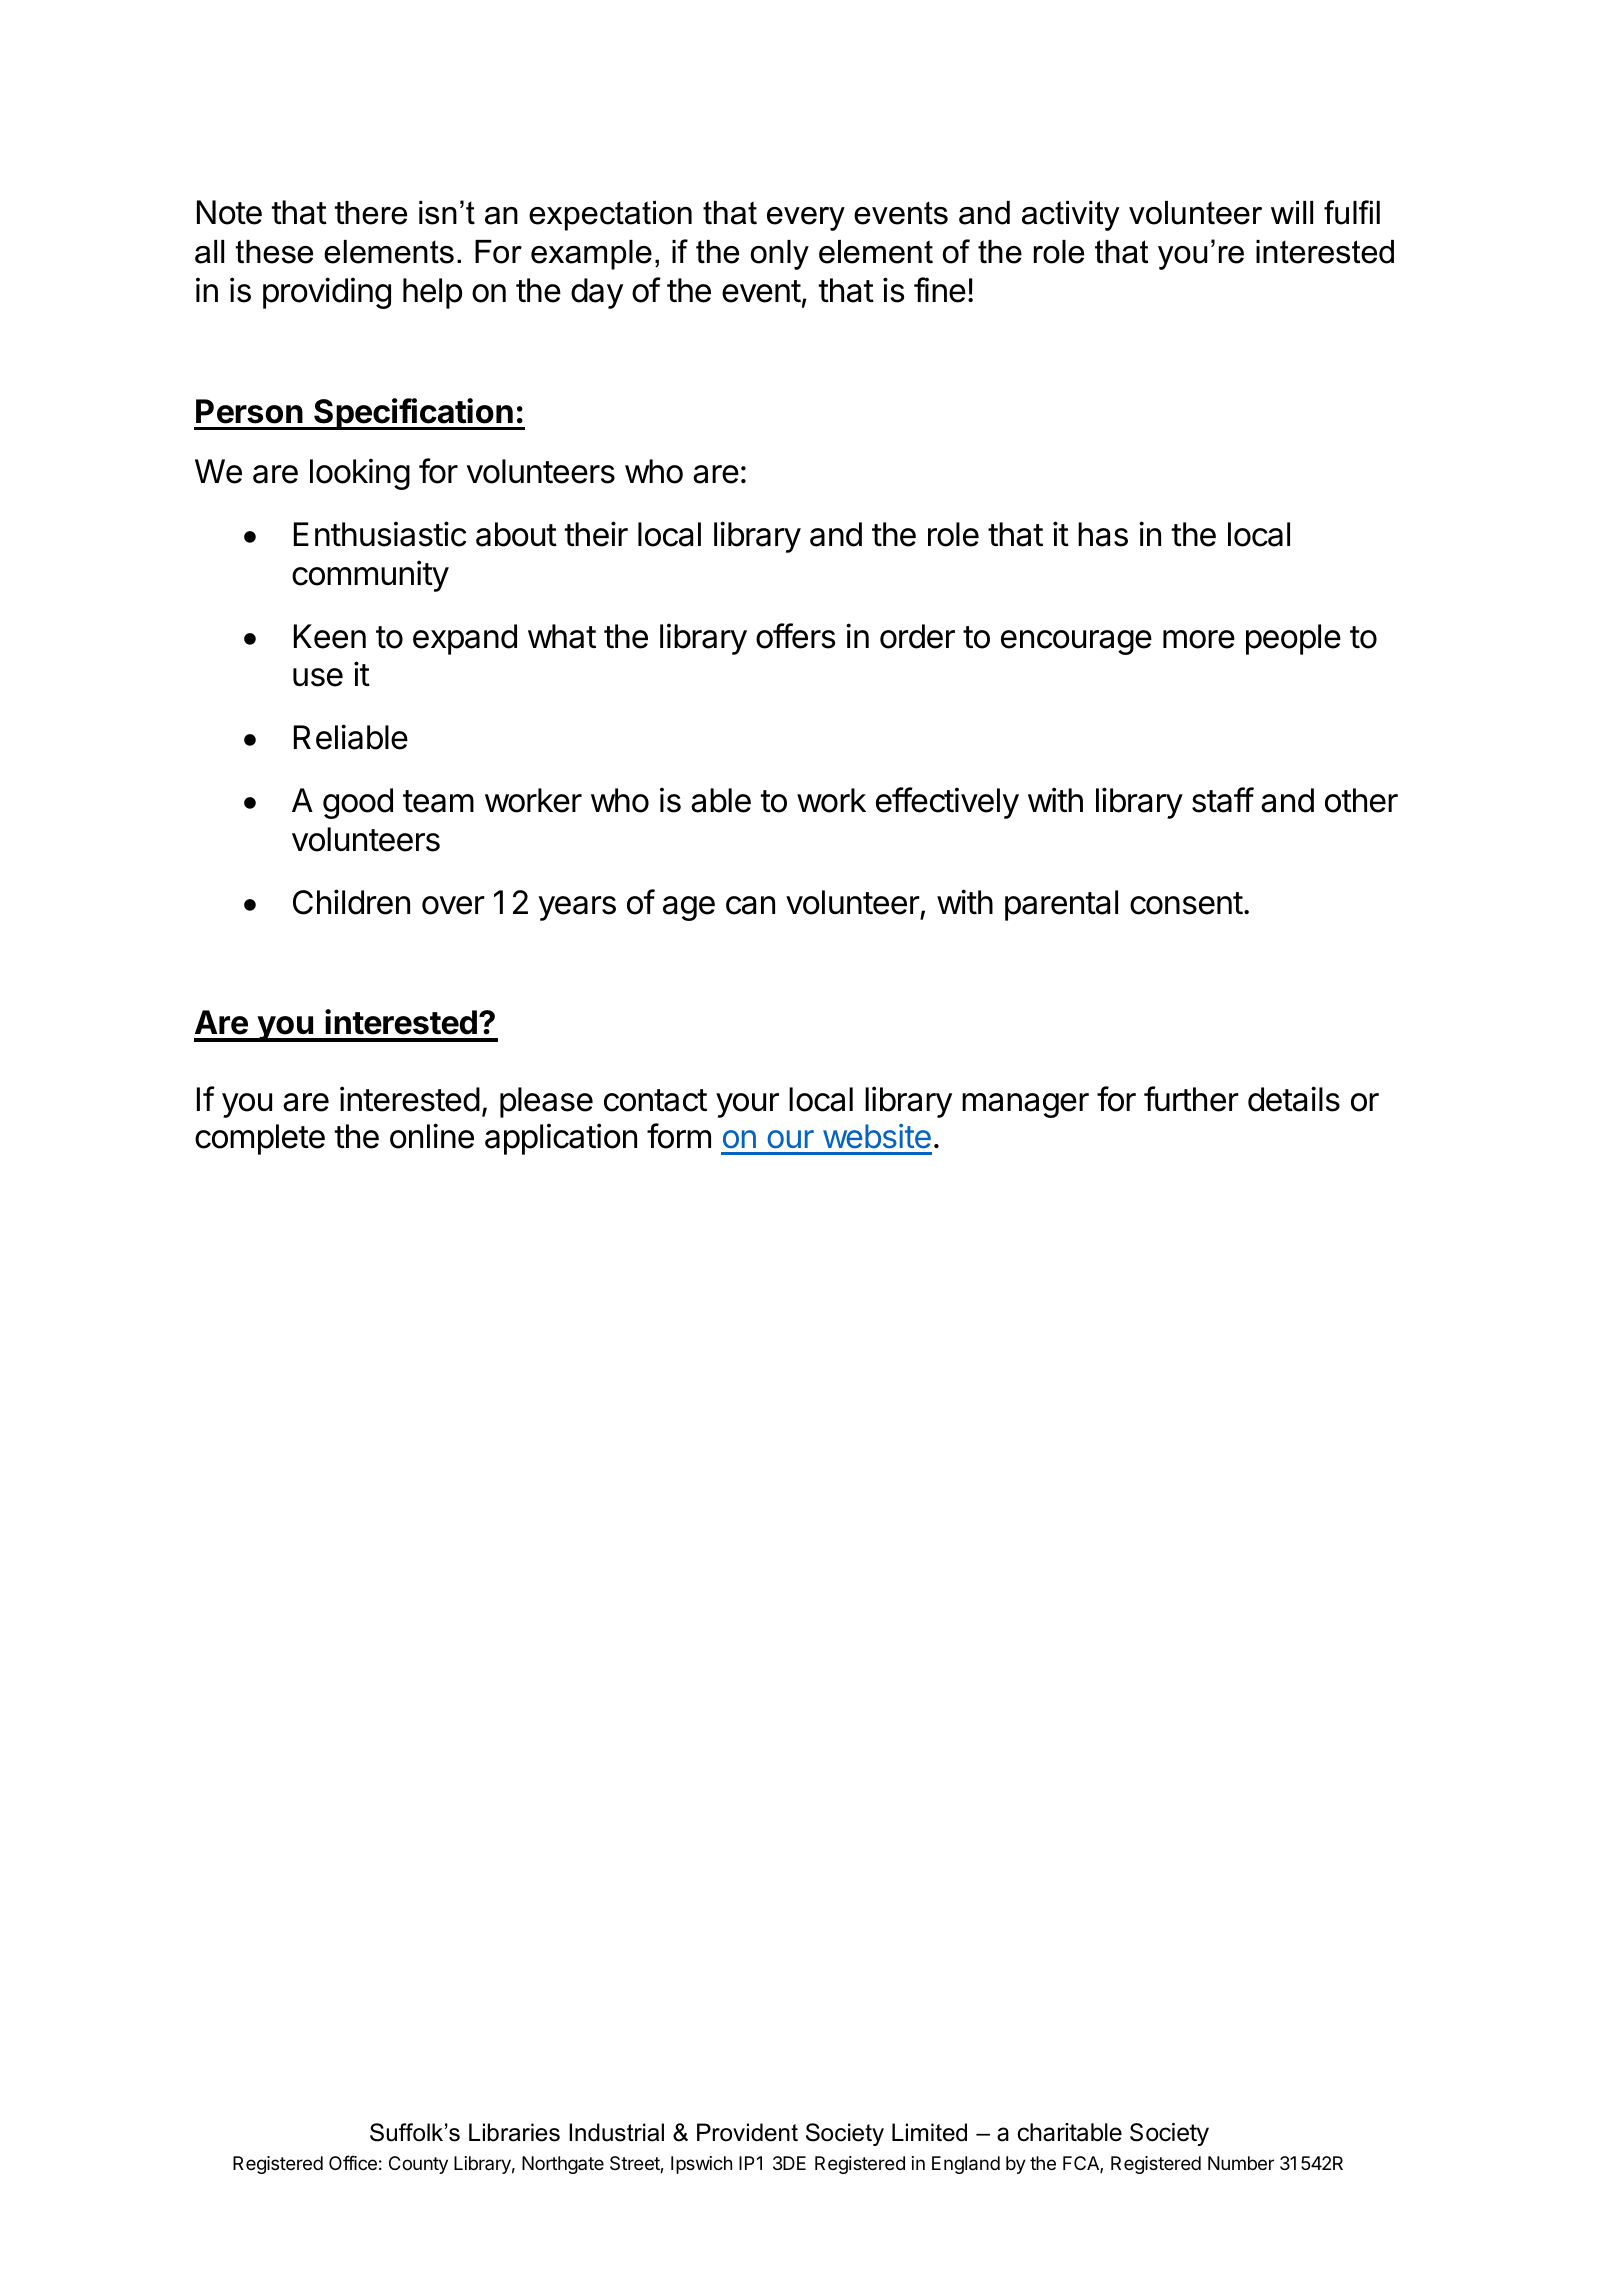  I want to click on will, so click(1292, 212).
